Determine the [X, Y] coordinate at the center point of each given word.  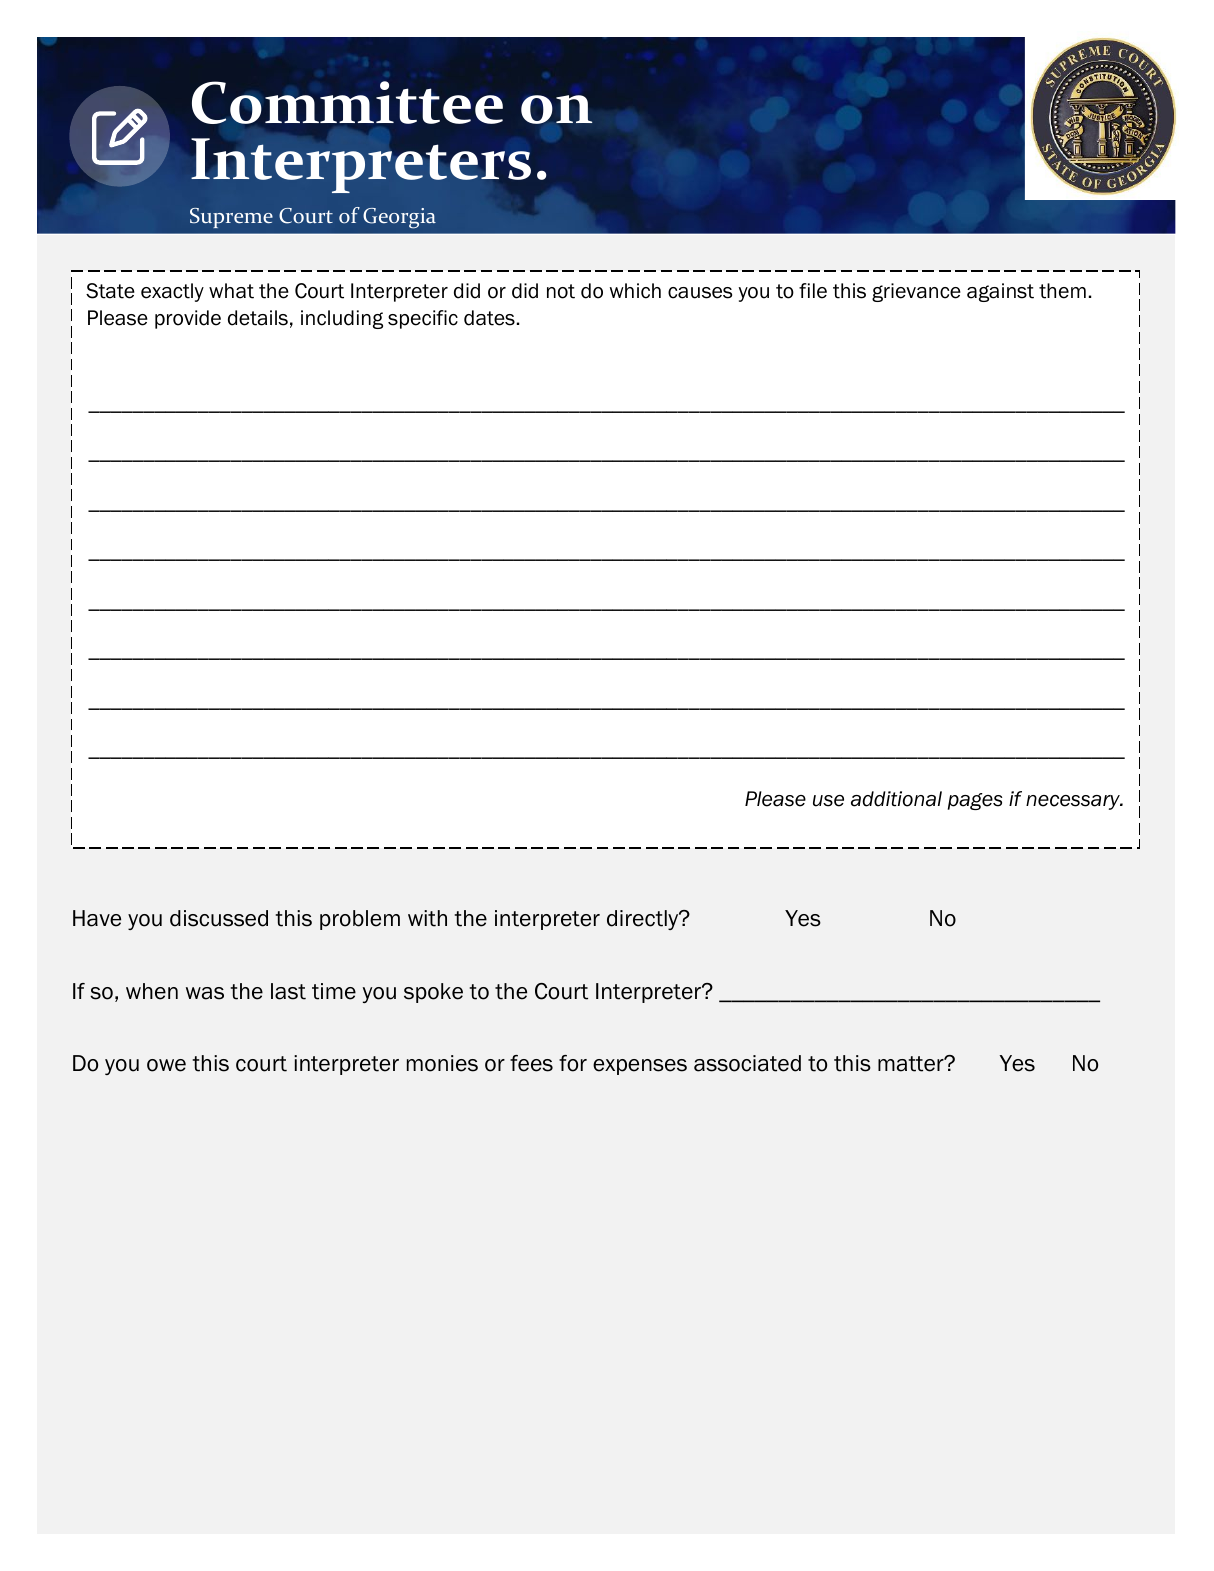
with [427, 918]
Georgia [399, 218]
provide [188, 319]
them [1062, 291]
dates [489, 318]
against [1000, 292]
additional [896, 799]
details [258, 318]
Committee [347, 102]
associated [747, 1063]
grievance [916, 292]
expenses [640, 1067]
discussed [219, 918]
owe [166, 1065]
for [573, 1063]
